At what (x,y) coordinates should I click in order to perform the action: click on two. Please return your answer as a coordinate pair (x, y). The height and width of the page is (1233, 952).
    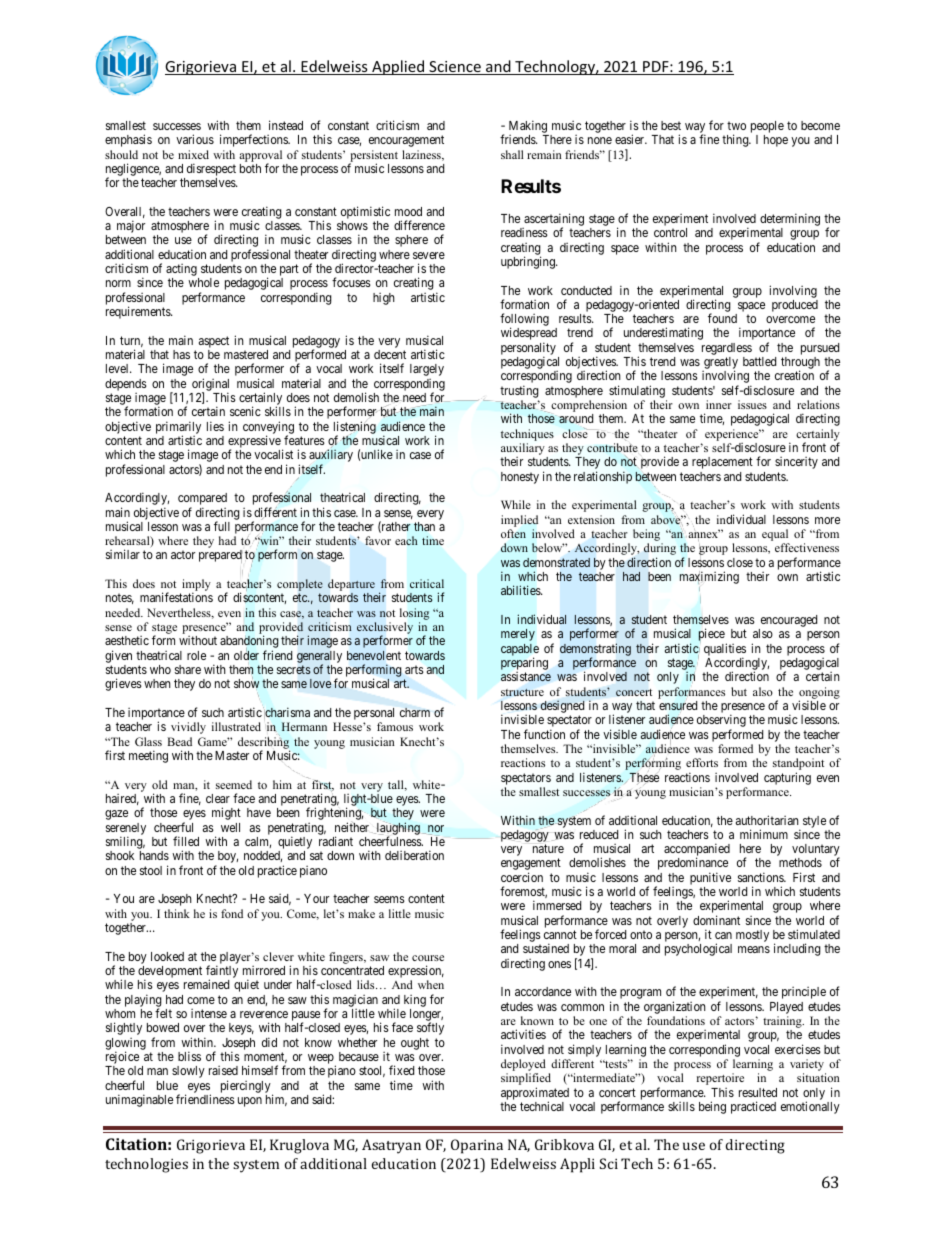
    Looking at the image, I should click on (736, 125).
